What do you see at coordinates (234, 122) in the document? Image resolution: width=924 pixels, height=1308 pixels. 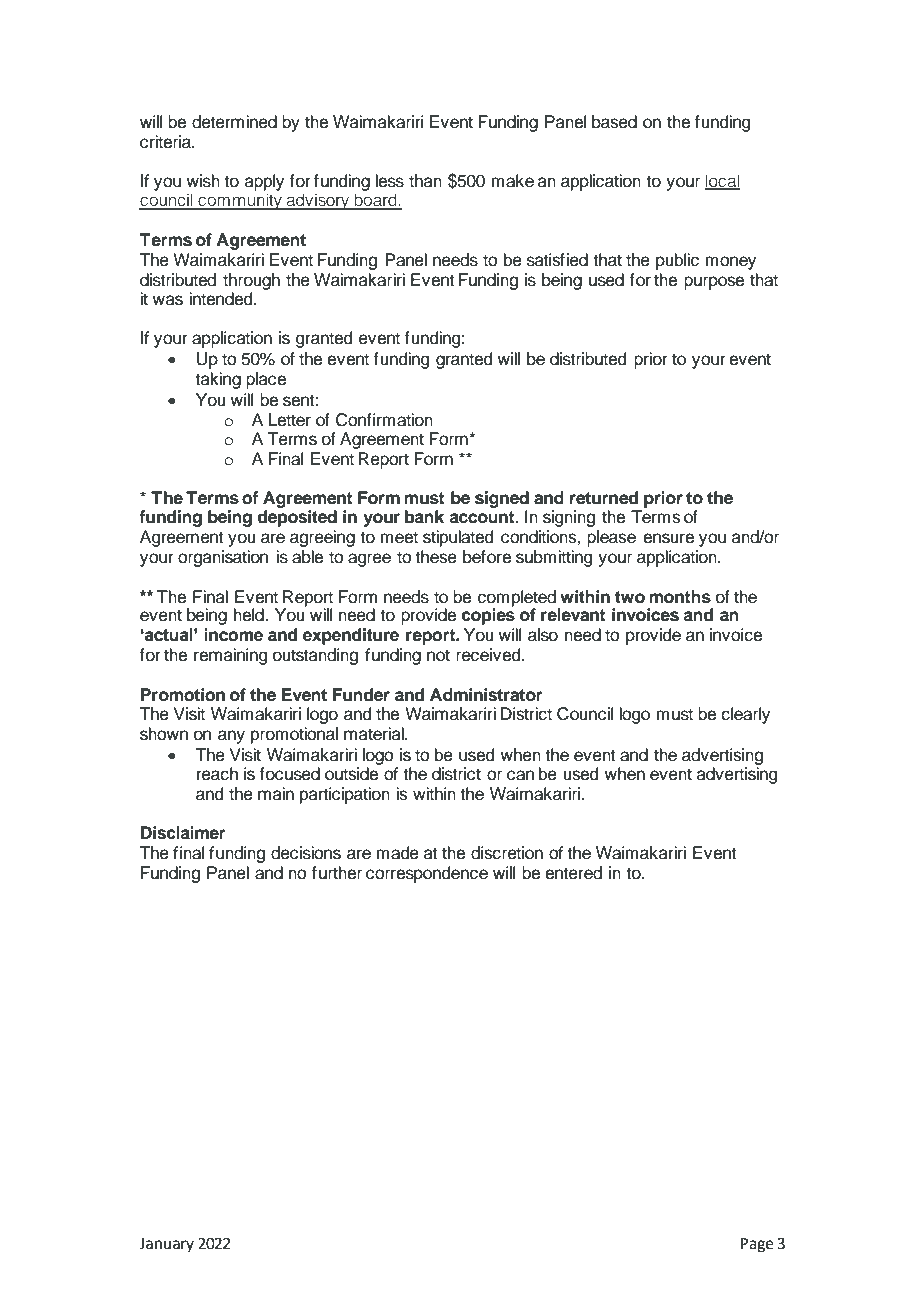 I see `determined` at bounding box center [234, 122].
